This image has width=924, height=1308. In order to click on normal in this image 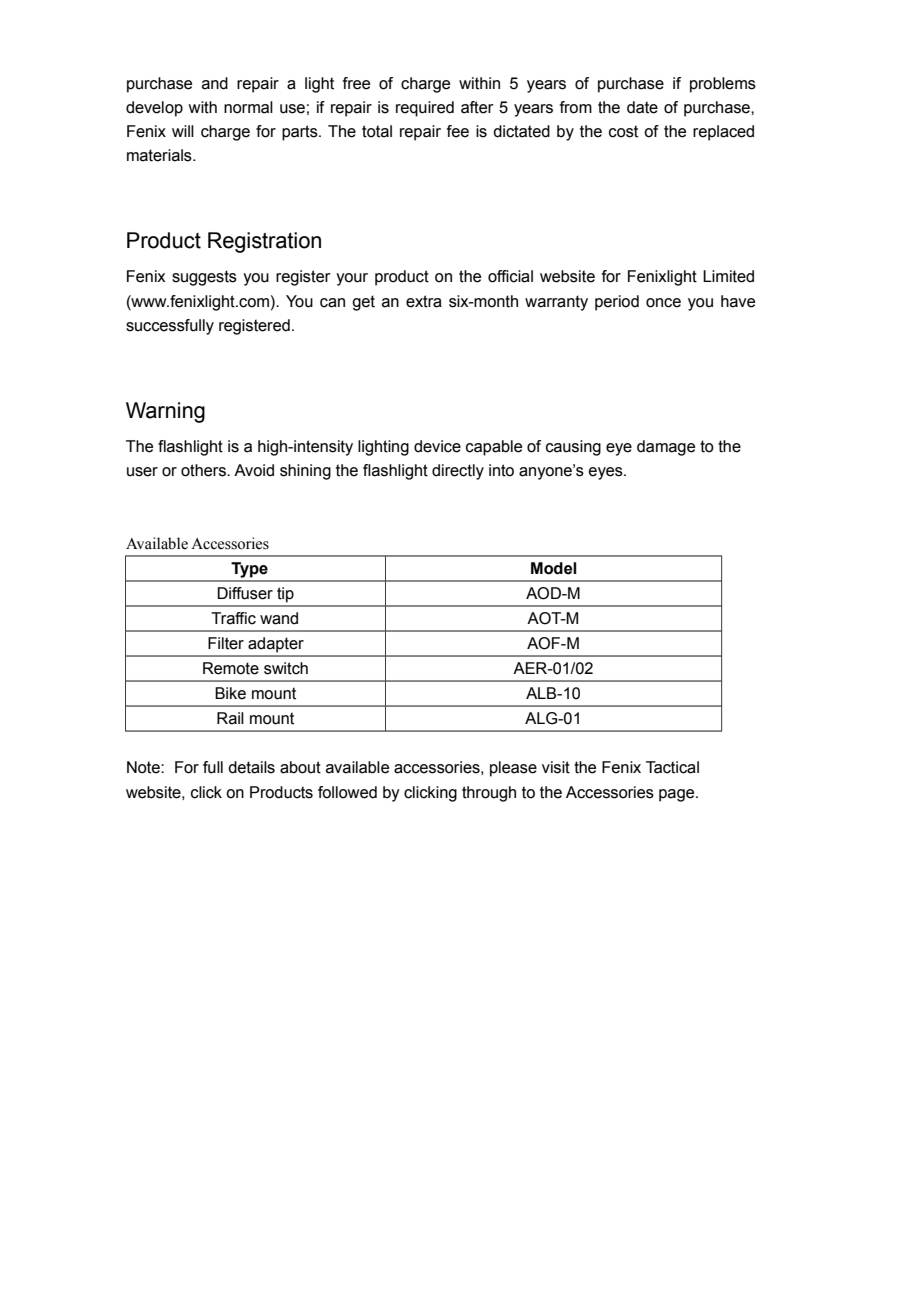, I will do `click(248, 107)`.
